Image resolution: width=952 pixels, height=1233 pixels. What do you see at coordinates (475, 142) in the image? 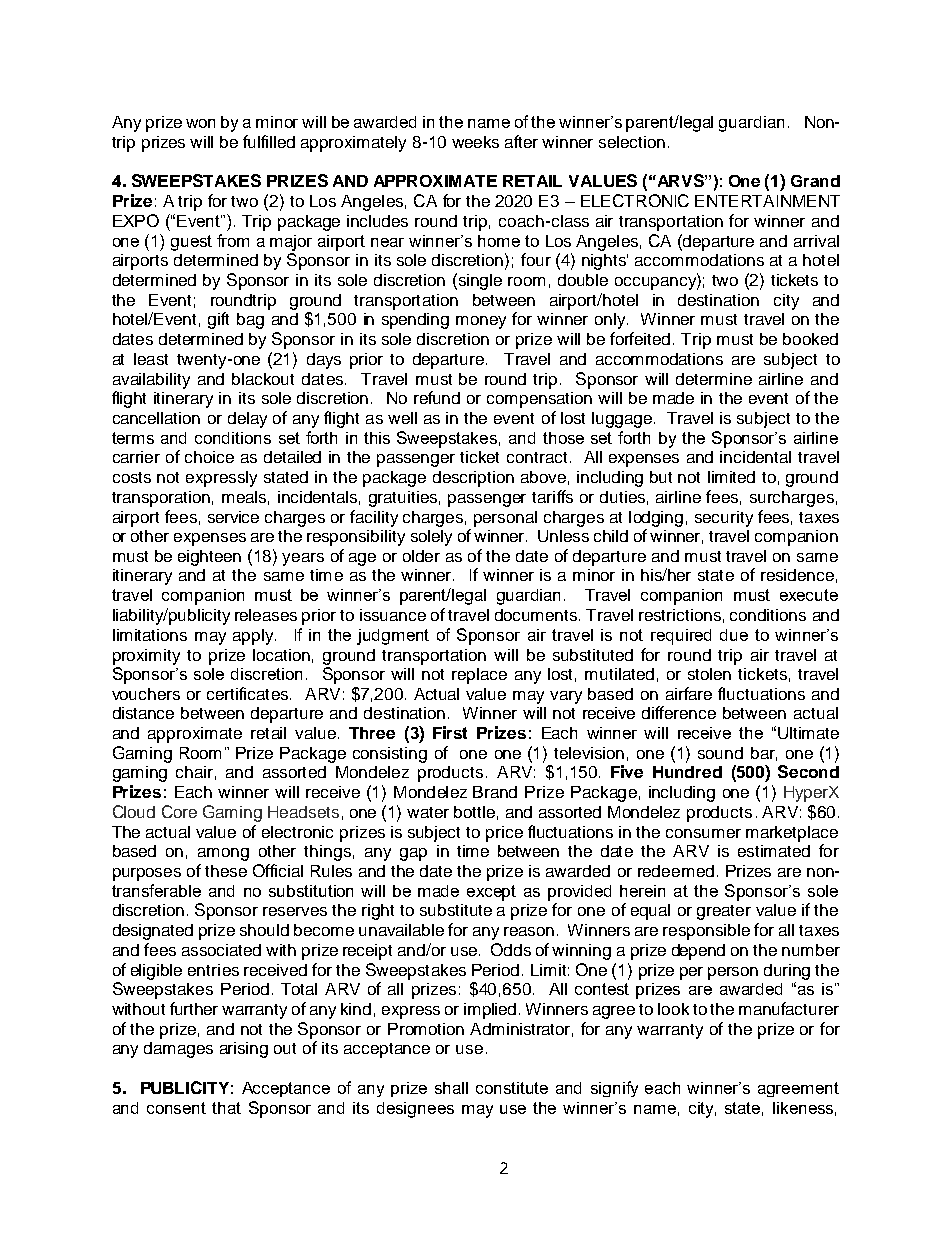
I see `weeks` at bounding box center [475, 142].
